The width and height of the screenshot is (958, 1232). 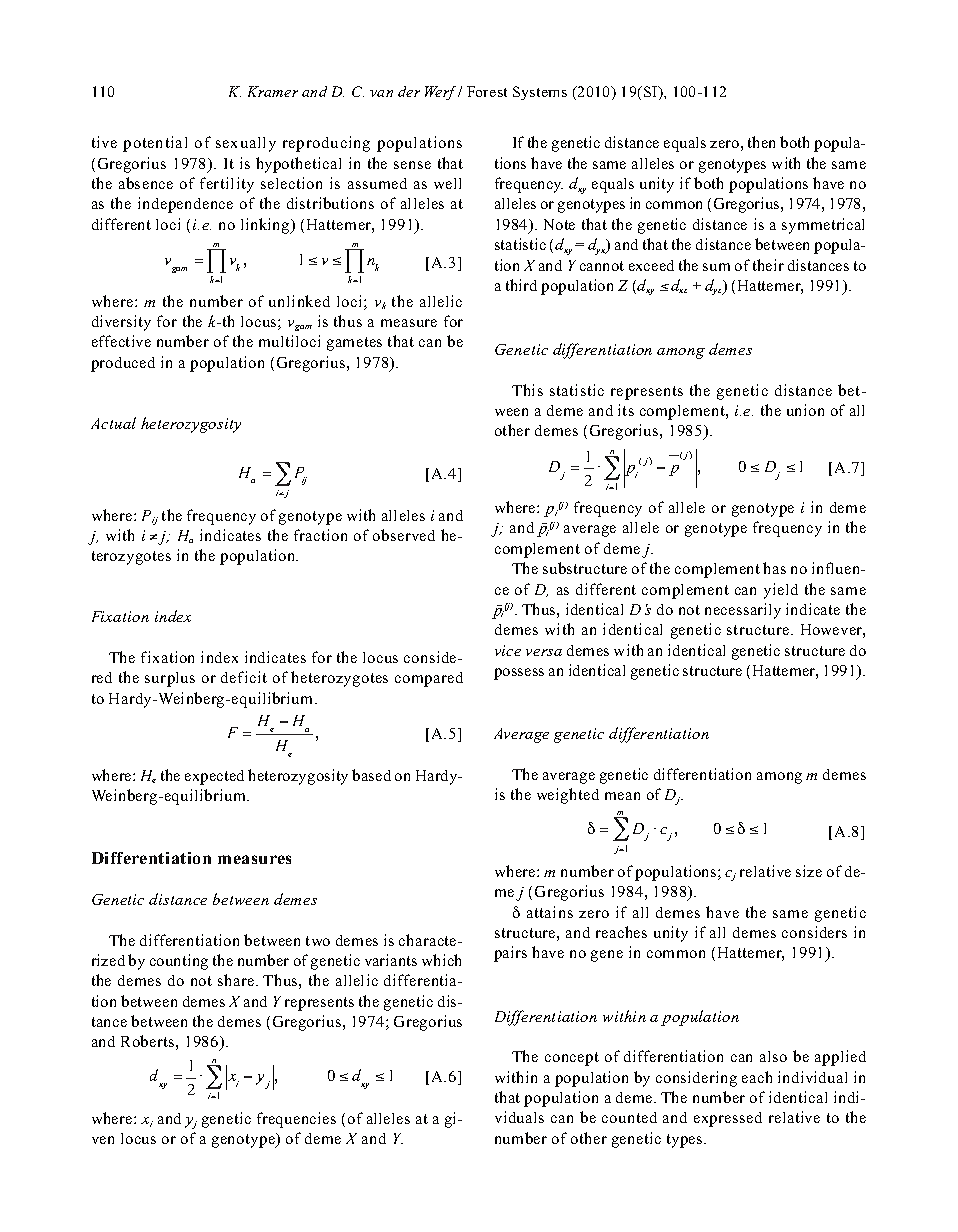 What do you see at coordinates (487, 91) in the screenshot?
I see `Forest` at bounding box center [487, 91].
